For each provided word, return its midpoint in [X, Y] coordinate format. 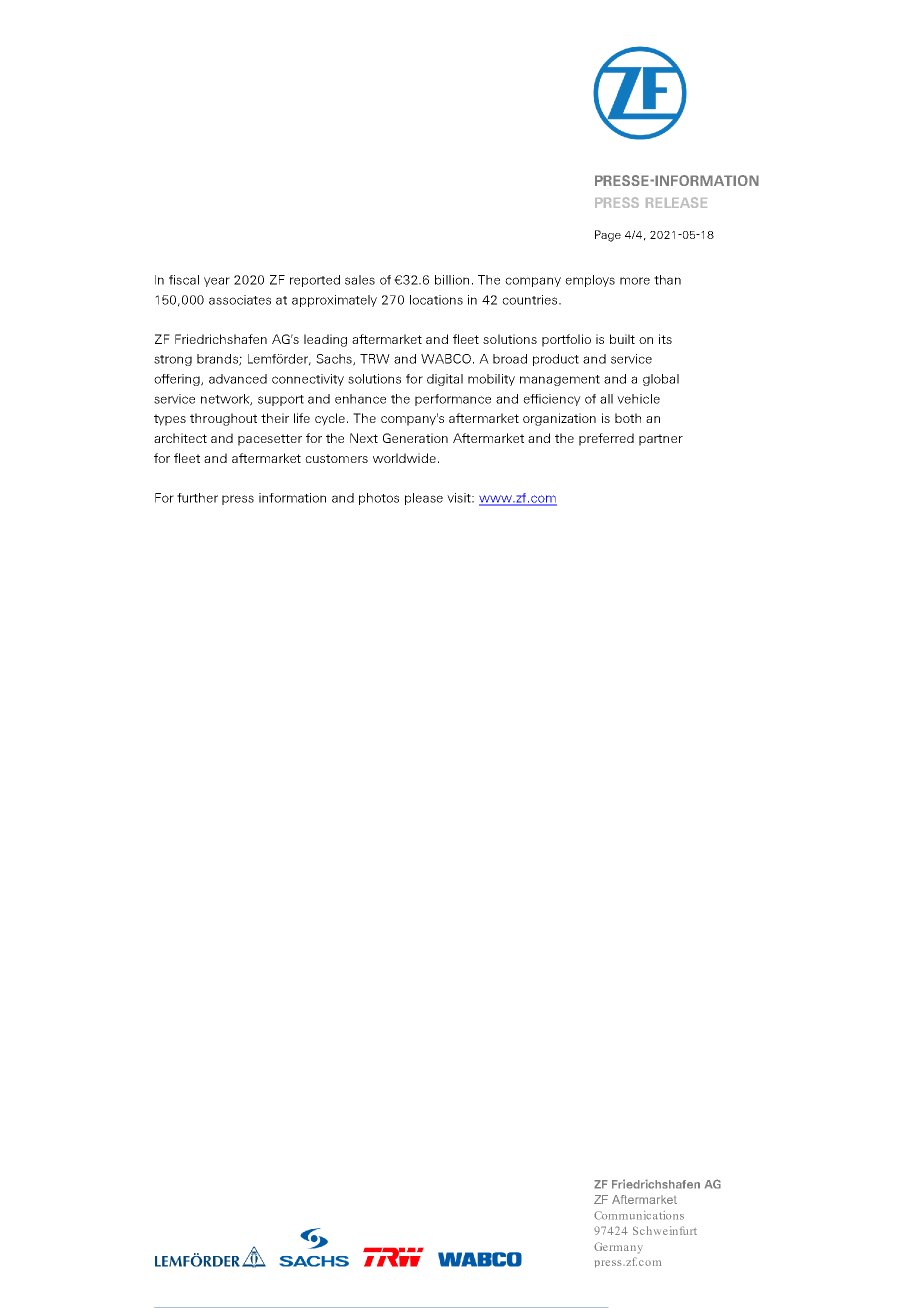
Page [608, 236]
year [217, 282]
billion [452, 280]
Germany [618, 1248]
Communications [639, 1215]
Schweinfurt [665, 1230]
